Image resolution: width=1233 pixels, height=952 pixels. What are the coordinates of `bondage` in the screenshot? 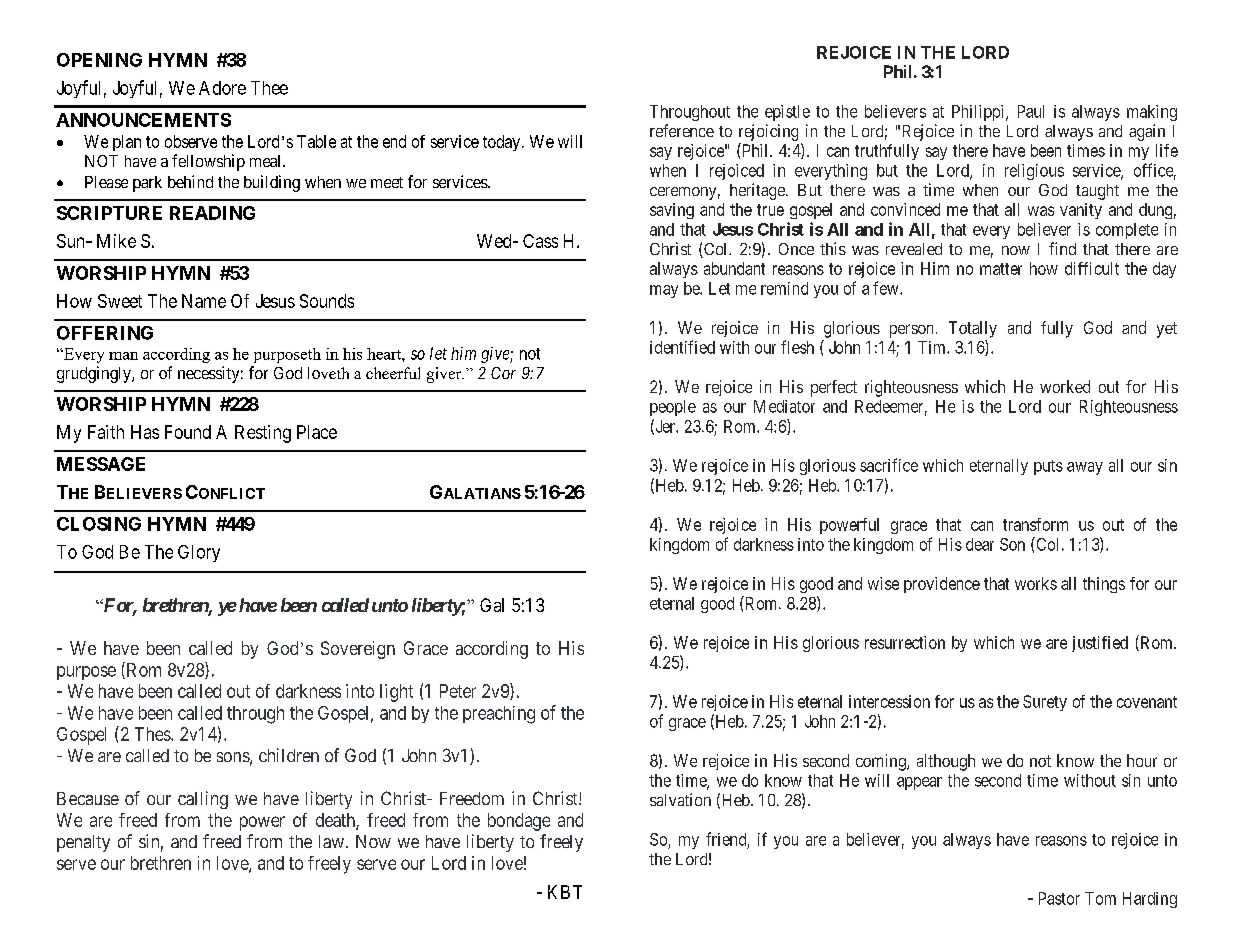 It's located at (519, 822).
